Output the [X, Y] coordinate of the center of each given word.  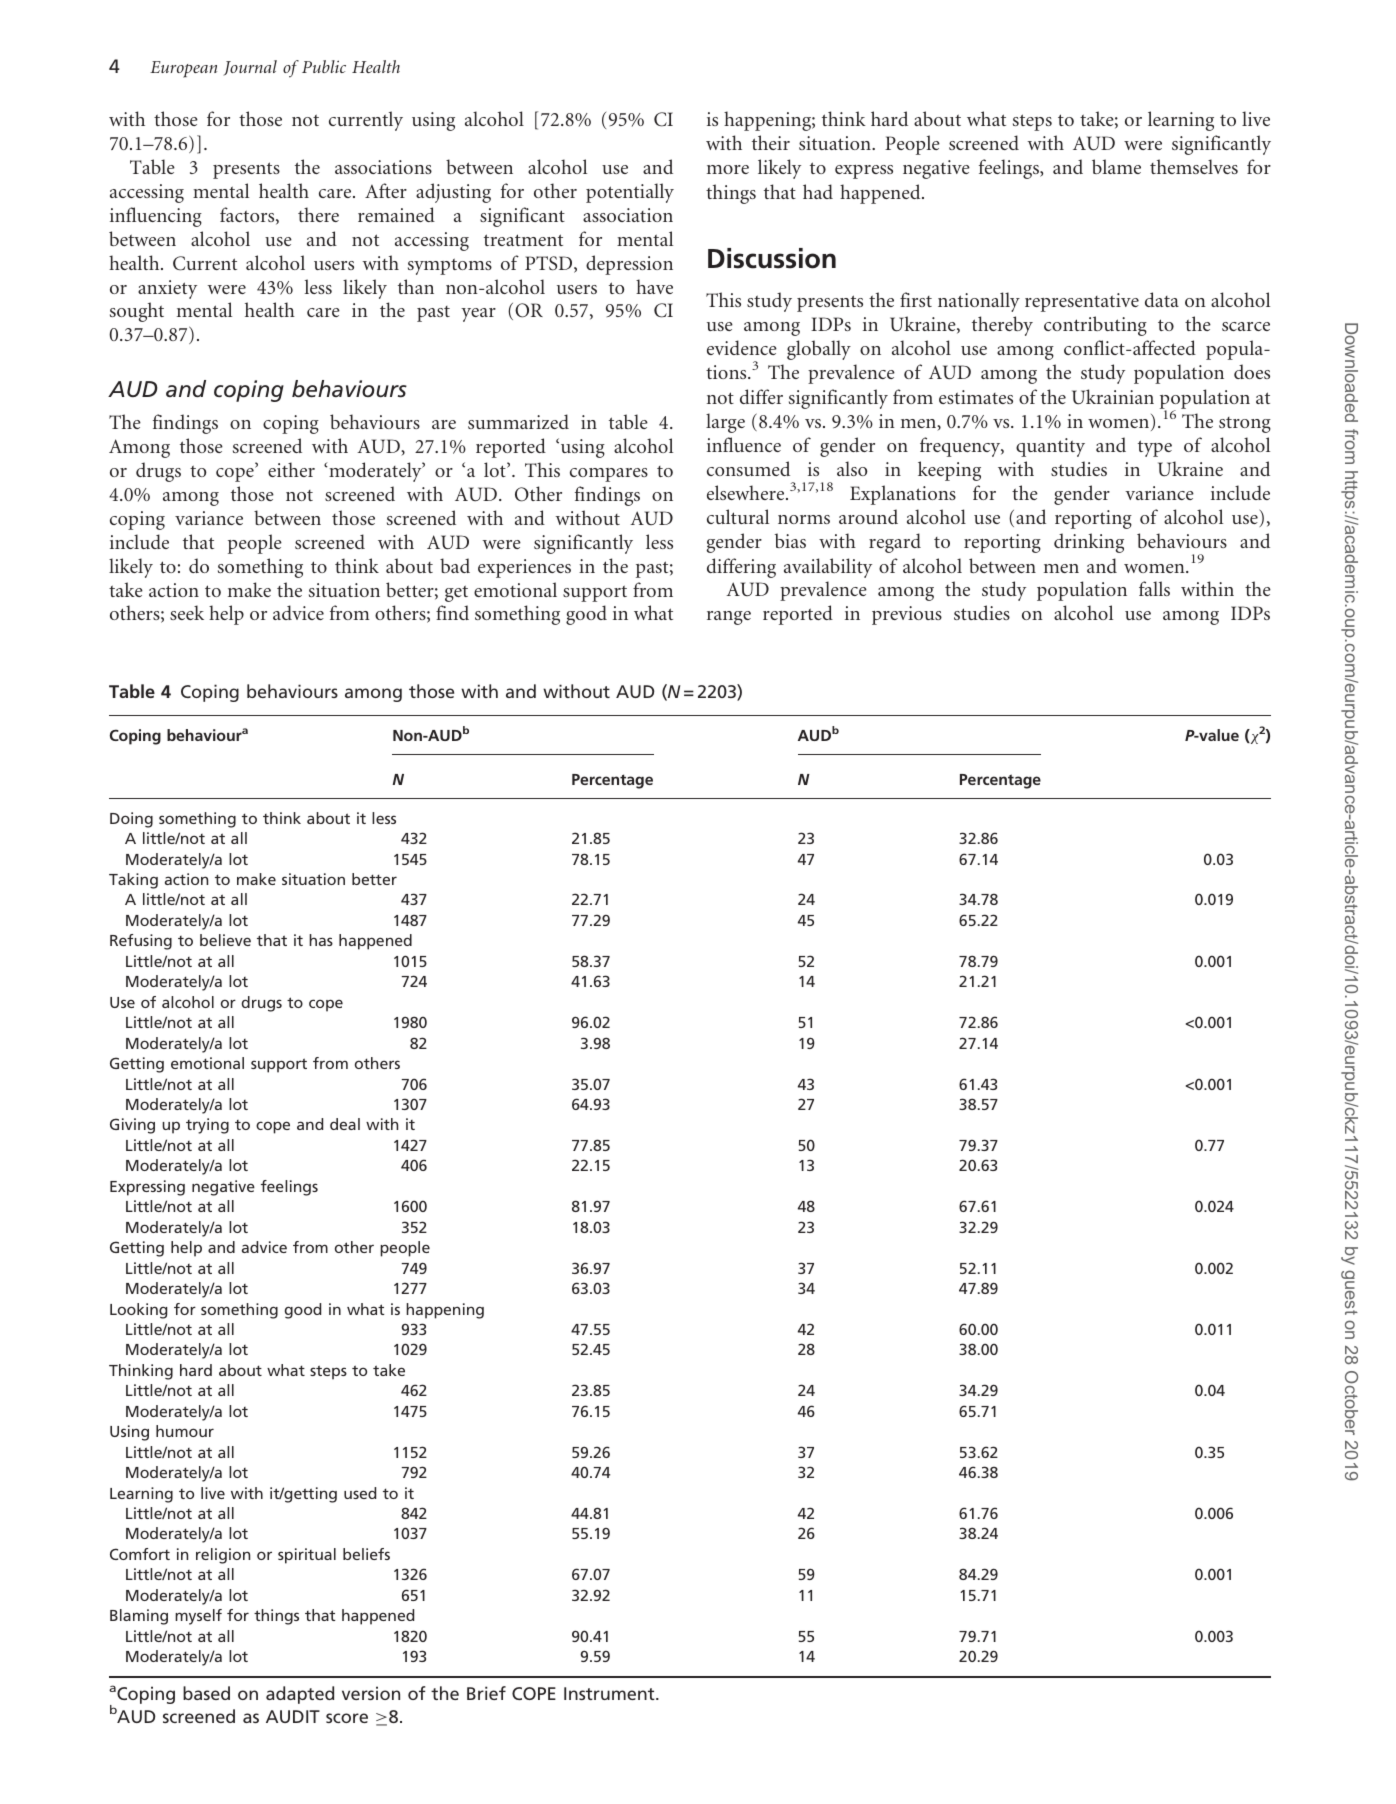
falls [1154, 588]
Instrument [610, 1693]
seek [187, 612]
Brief [486, 1693]
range [729, 618]
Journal [250, 68]
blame [1116, 166]
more [728, 169]
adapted [300, 1695]
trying [207, 1126]
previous [907, 615]
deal [345, 1124]
